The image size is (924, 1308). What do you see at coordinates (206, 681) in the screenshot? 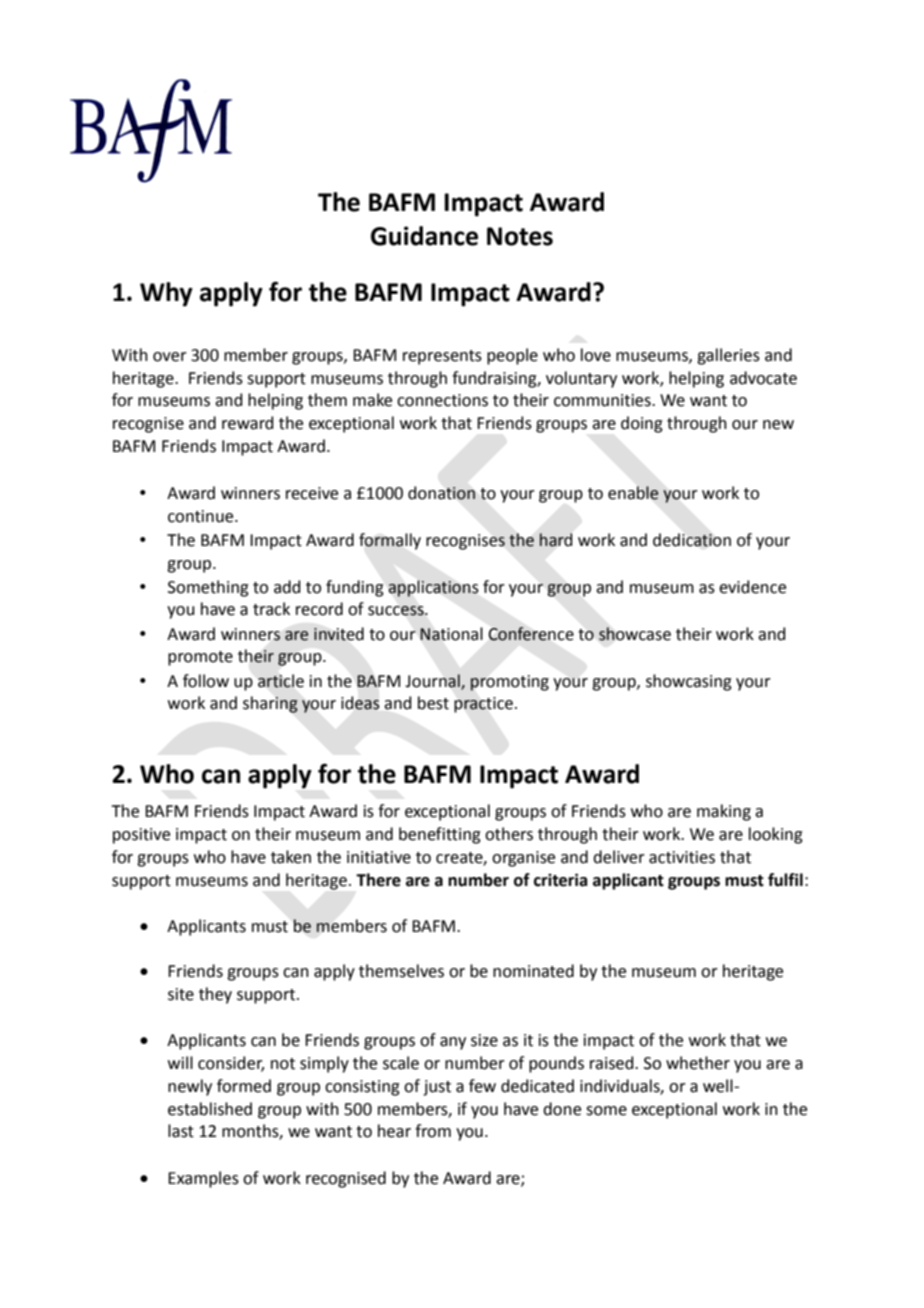
I see `follow` at bounding box center [206, 681].
